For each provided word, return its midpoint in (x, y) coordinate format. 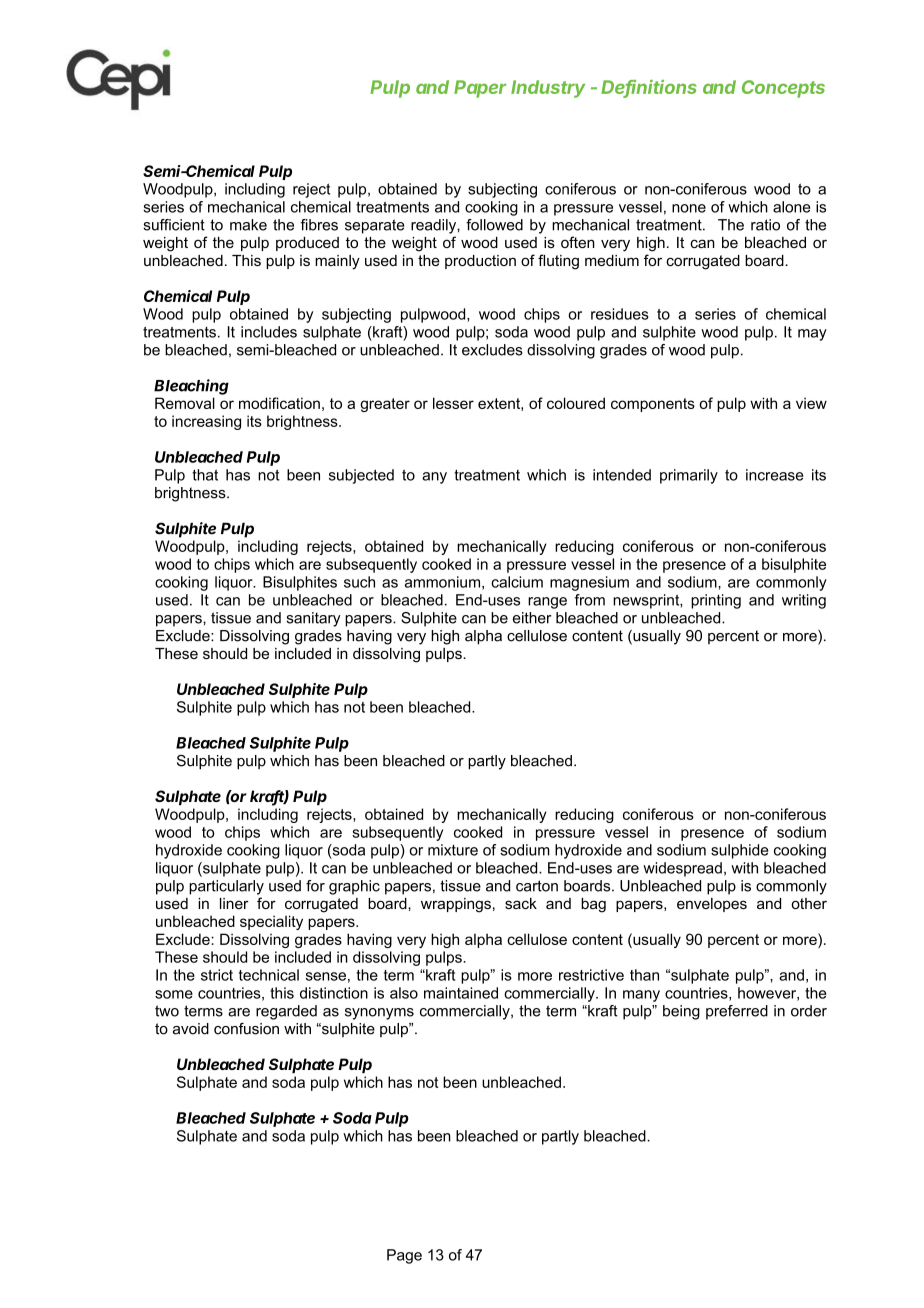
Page (404, 1256)
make (248, 225)
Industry (548, 89)
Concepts (783, 89)
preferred (737, 1012)
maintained (461, 993)
